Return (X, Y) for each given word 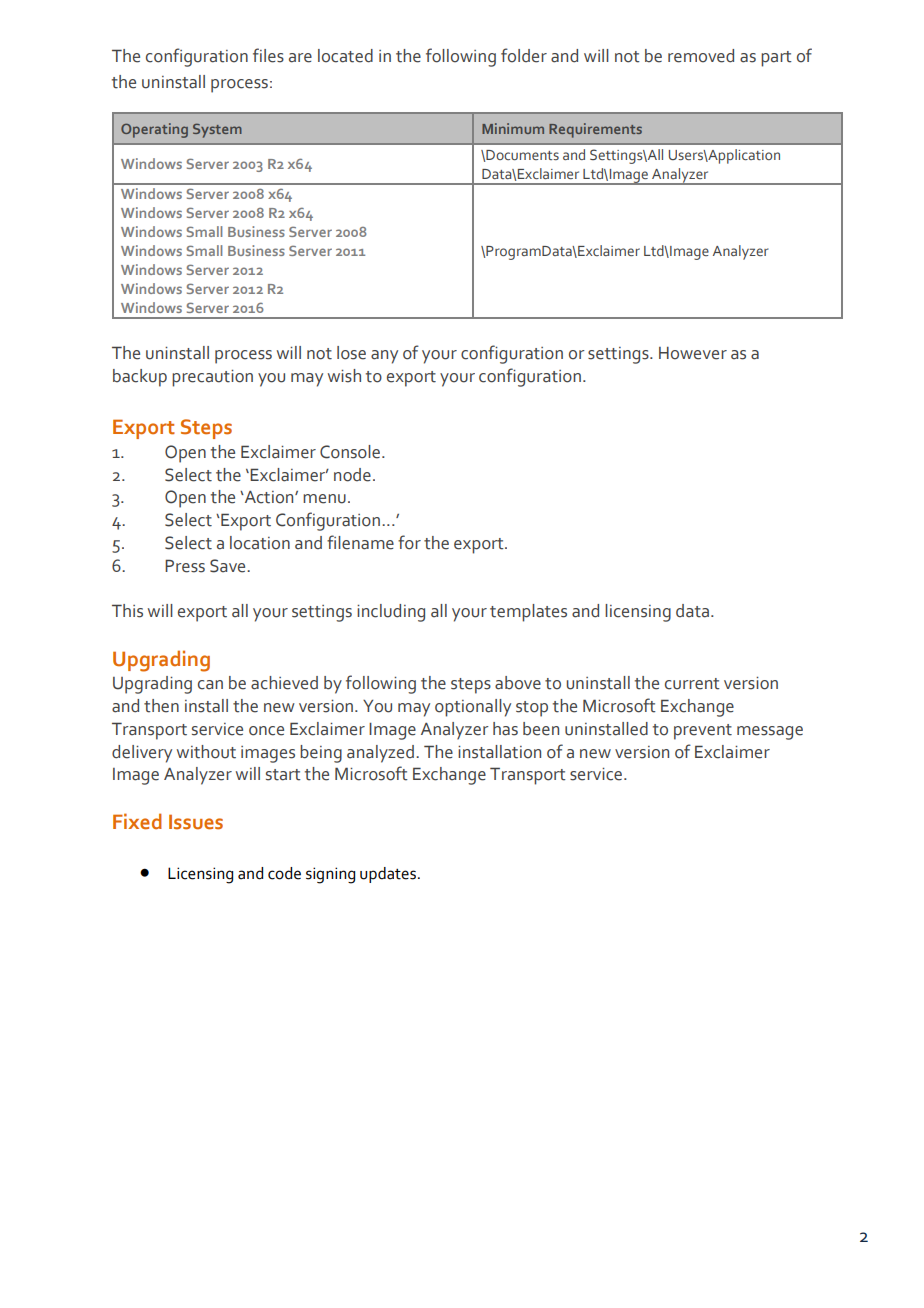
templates (528, 613)
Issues (196, 822)
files (268, 55)
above (518, 683)
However (693, 353)
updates (388, 875)
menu (324, 499)
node (352, 475)
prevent (703, 732)
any (384, 357)
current (692, 684)
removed (701, 56)
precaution (212, 378)
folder (524, 55)
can (210, 685)
